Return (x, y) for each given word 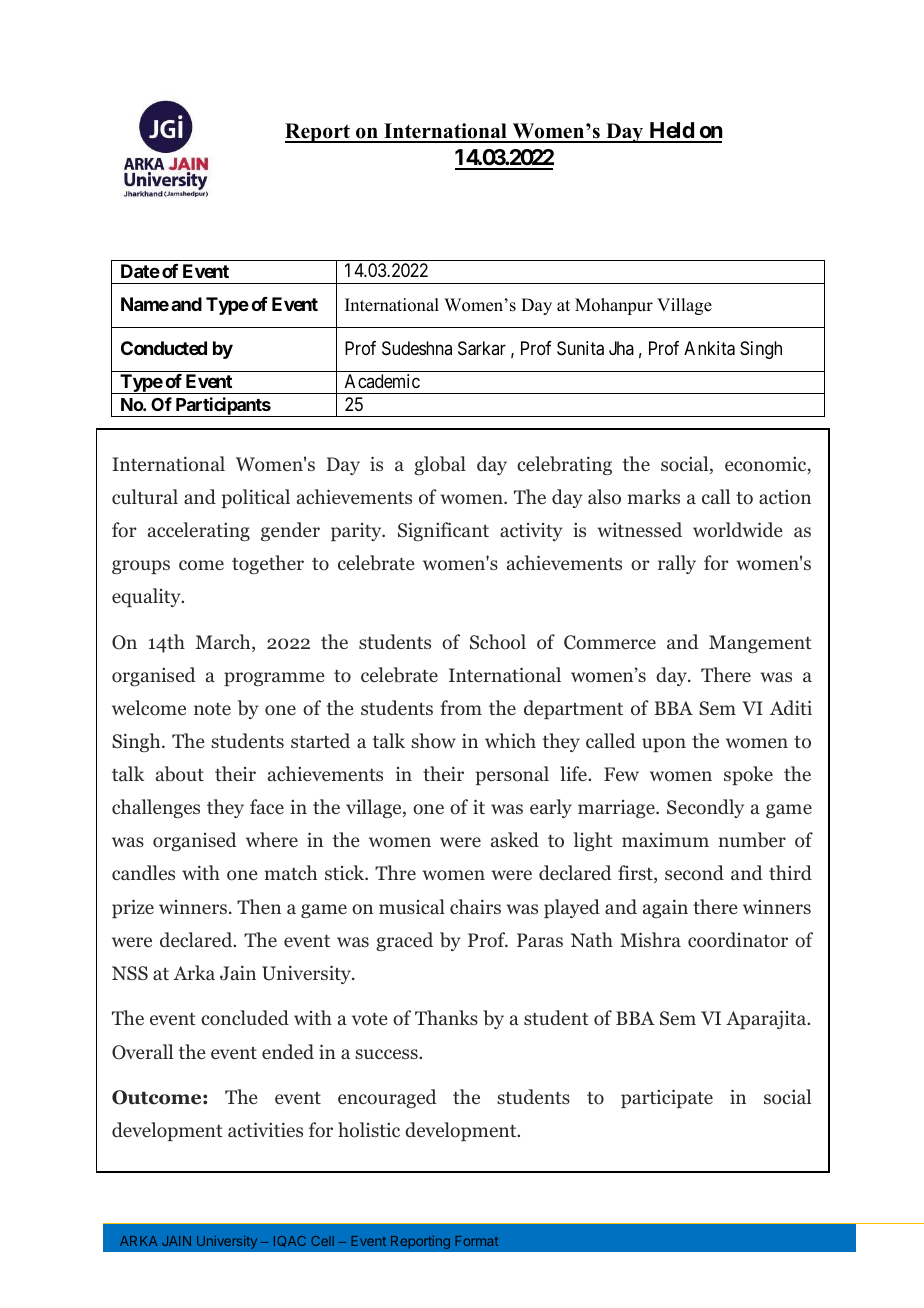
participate (667, 1098)
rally (677, 564)
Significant (443, 531)
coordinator (738, 940)
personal (512, 775)
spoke (748, 775)
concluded (245, 1018)
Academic (382, 381)
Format (476, 1241)
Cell (322, 1241)
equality (147, 597)
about (180, 774)
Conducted (164, 348)
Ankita (709, 348)
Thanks (446, 1017)
